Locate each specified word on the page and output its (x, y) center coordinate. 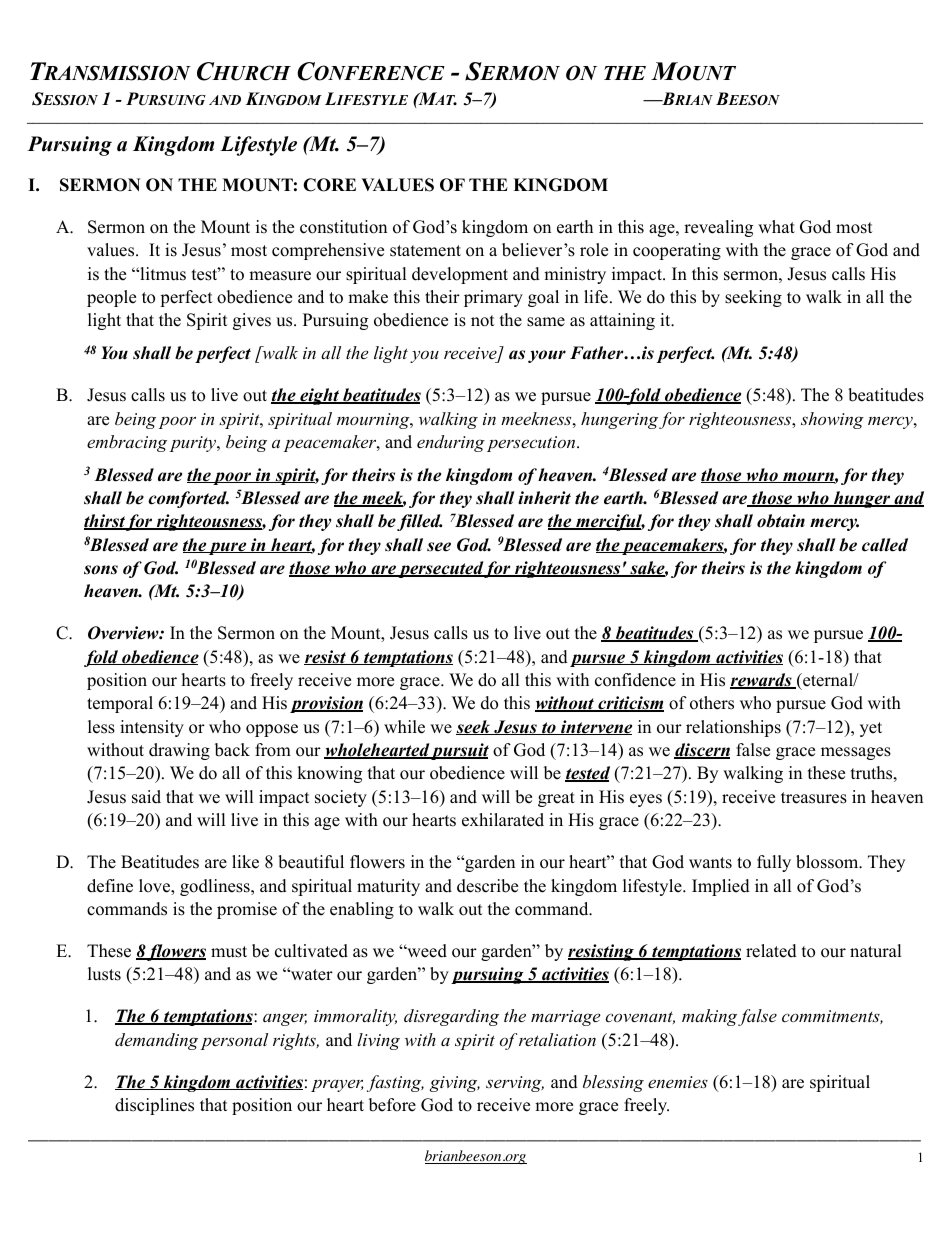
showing (832, 420)
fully (774, 863)
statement (425, 251)
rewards (762, 681)
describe (487, 886)
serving (515, 1084)
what (776, 226)
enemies (678, 1082)
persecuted (440, 569)
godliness (216, 887)
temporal (120, 704)
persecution (532, 444)
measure (280, 276)
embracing (127, 443)
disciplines (154, 1106)
